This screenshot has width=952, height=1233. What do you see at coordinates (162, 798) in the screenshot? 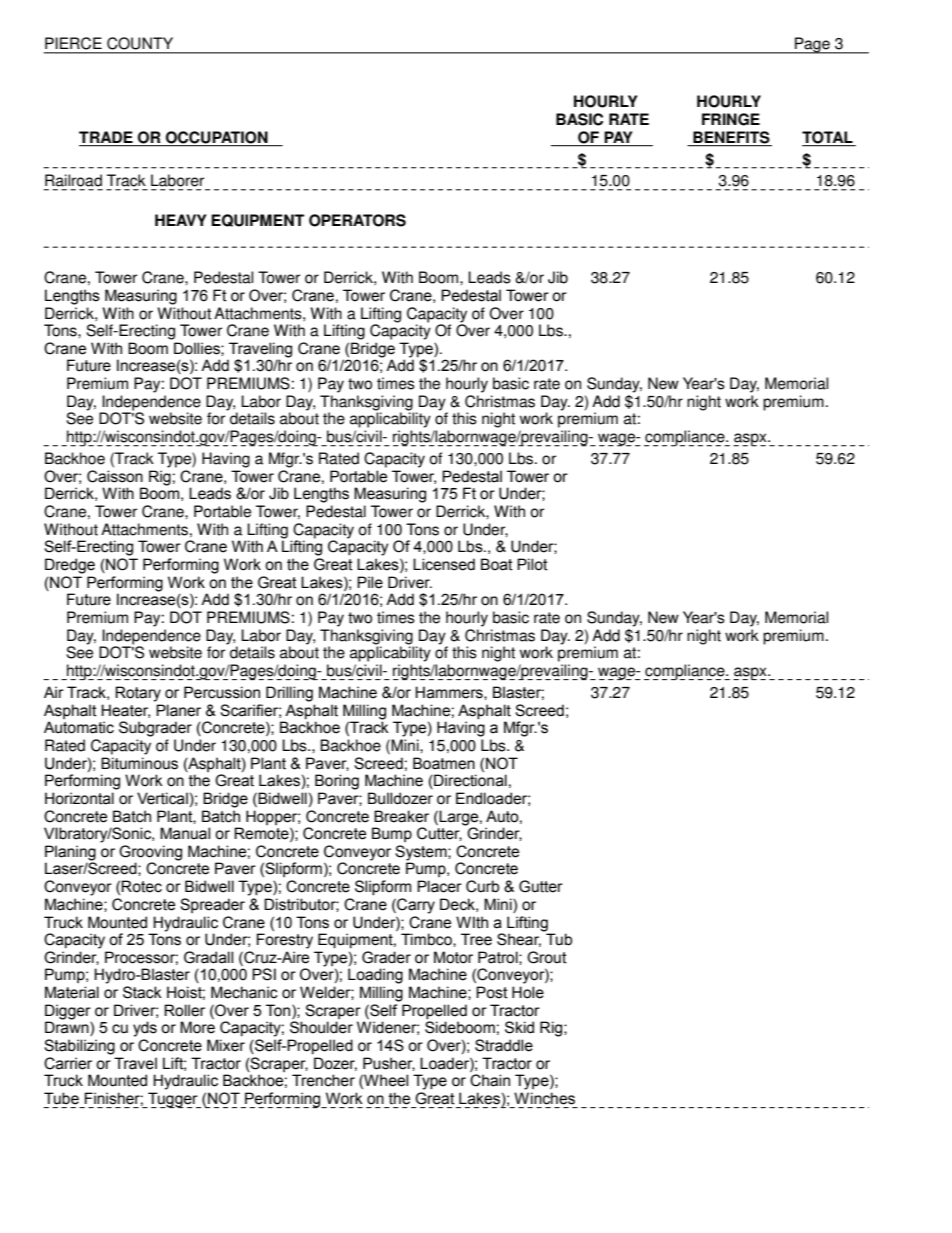
I see `Vertical` at bounding box center [162, 798].
